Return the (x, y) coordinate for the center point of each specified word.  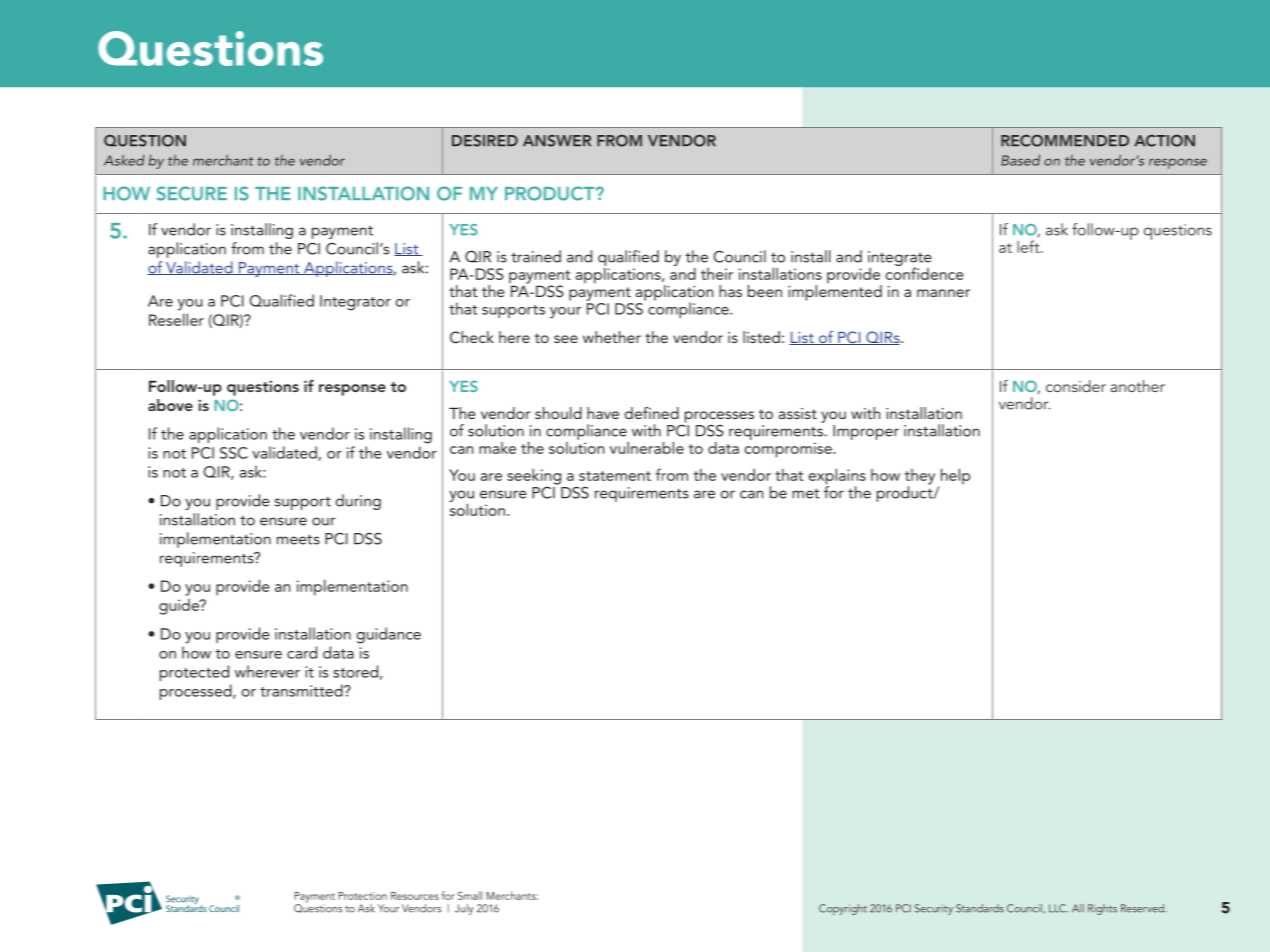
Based (1020, 160)
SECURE (192, 193)
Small (470, 895)
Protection (362, 896)
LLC (1058, 908)
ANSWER (557, 141)
